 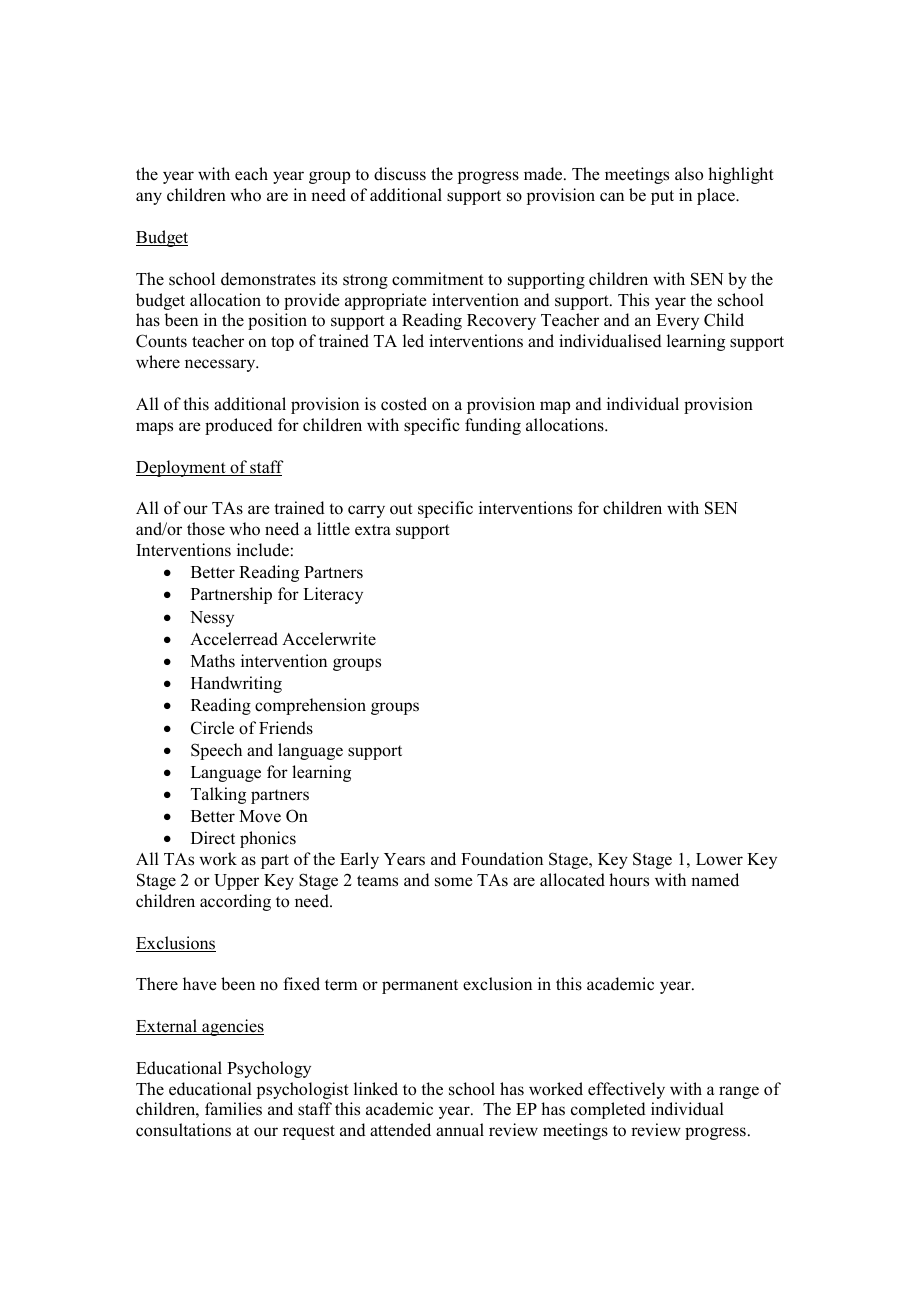 I want to click on Literacy, so click(x=333, y=595).
